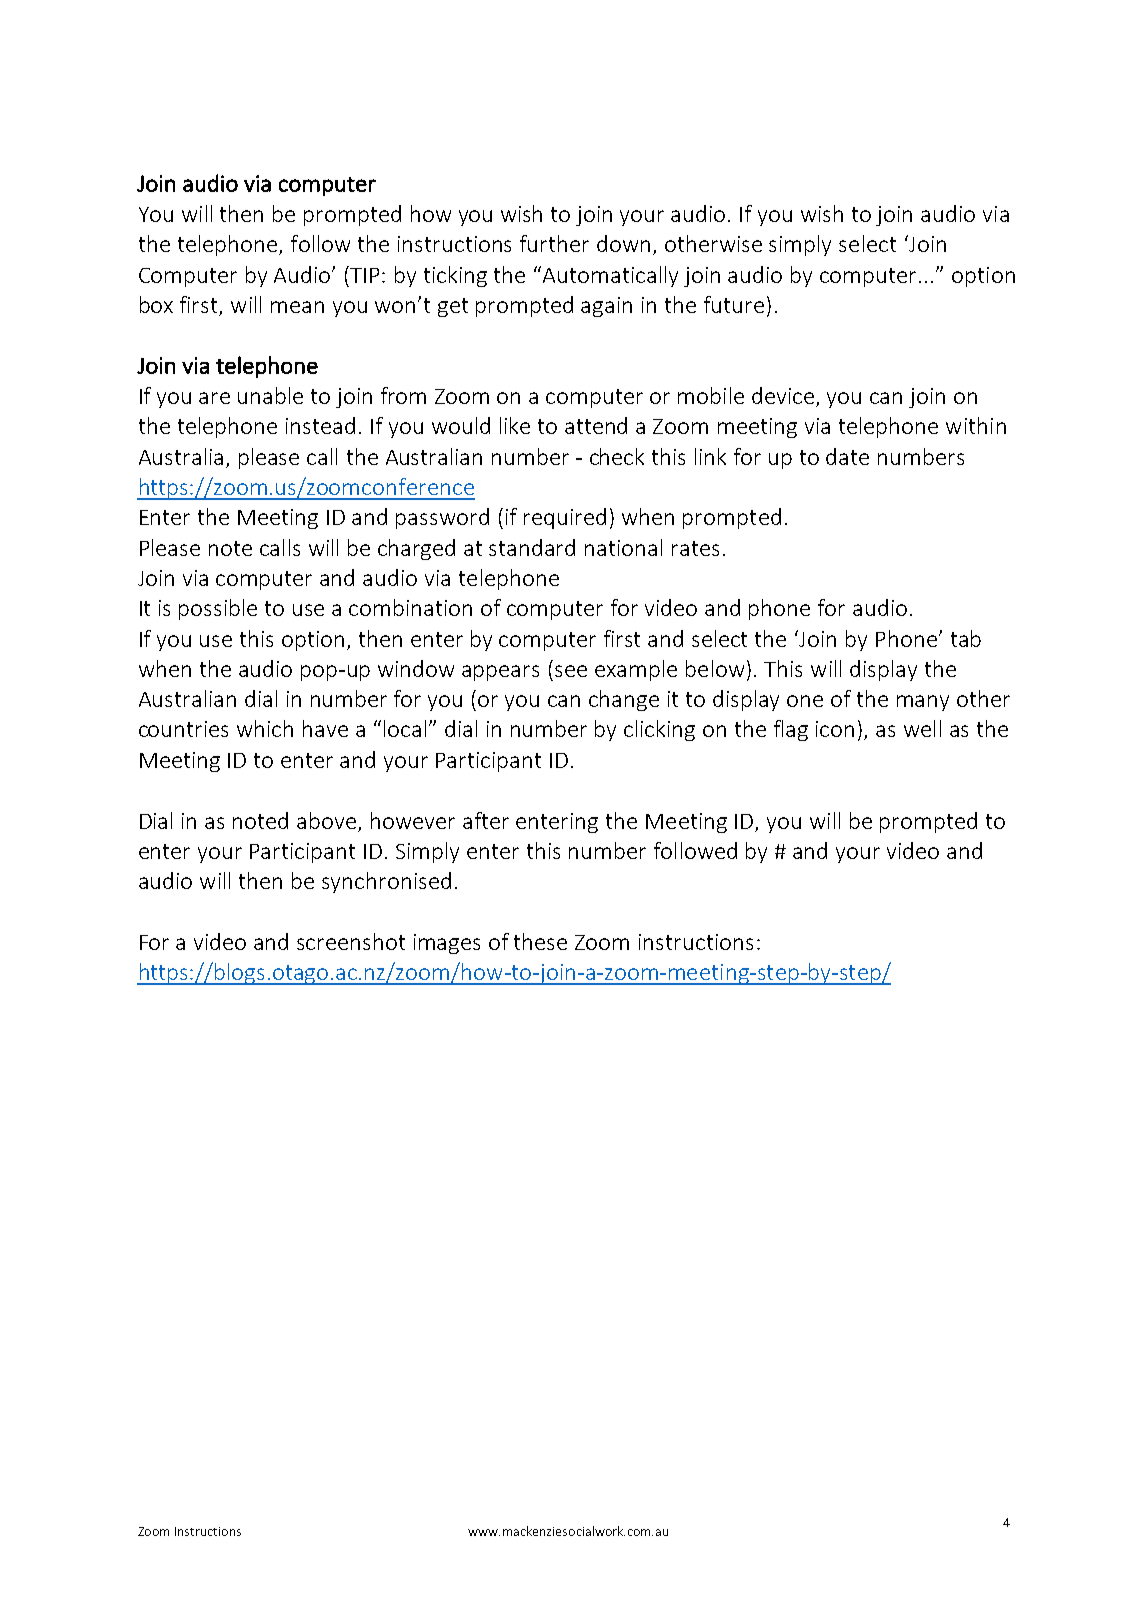 This page has width=1137, height=1609. Describe the element at coordinates (351, 941) in the page. I see `screenshot` at that location.
